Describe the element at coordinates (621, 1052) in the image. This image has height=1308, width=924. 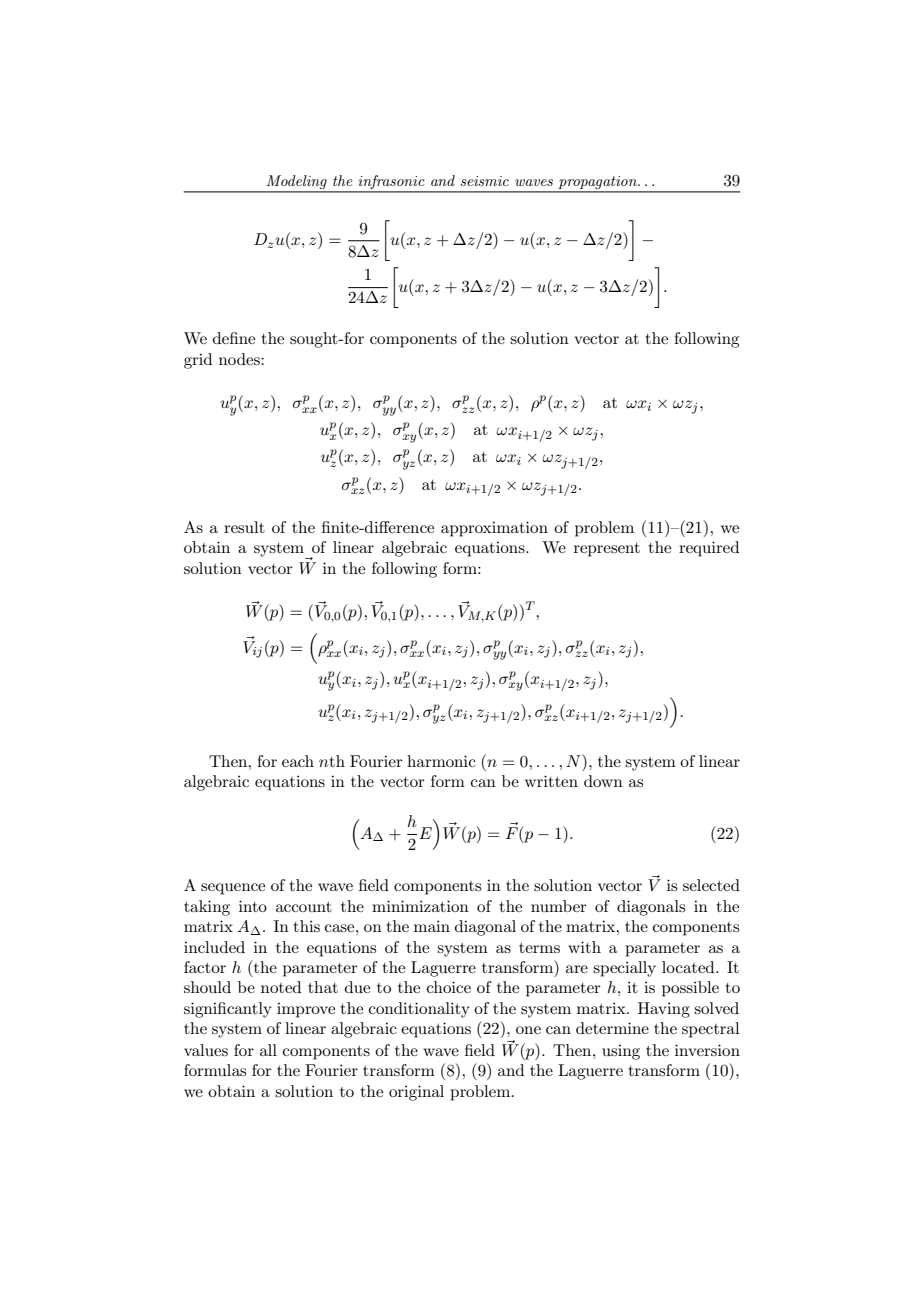
I see `using` at that location.
